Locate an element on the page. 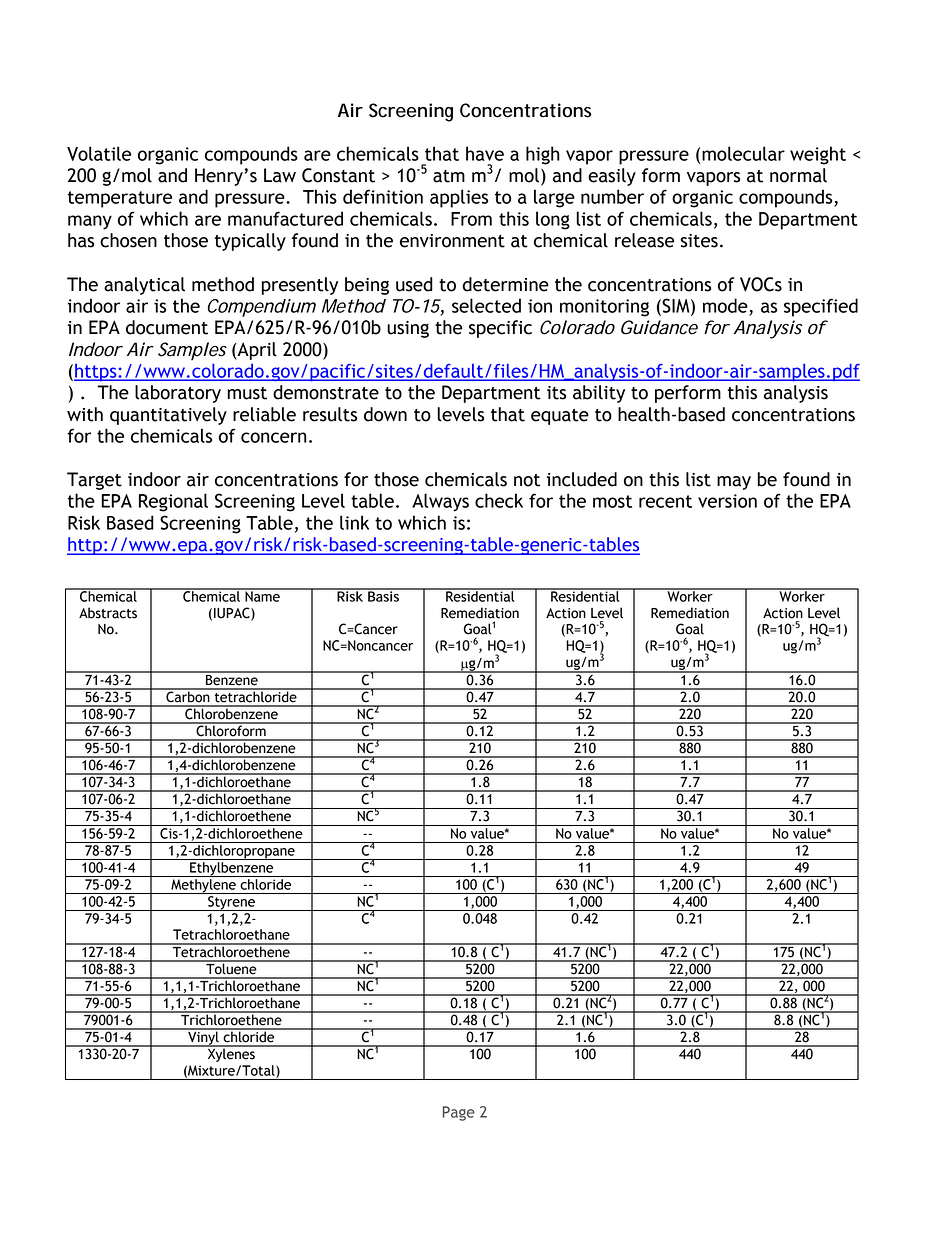  Abstracts is located at coordinates (108, 613).
